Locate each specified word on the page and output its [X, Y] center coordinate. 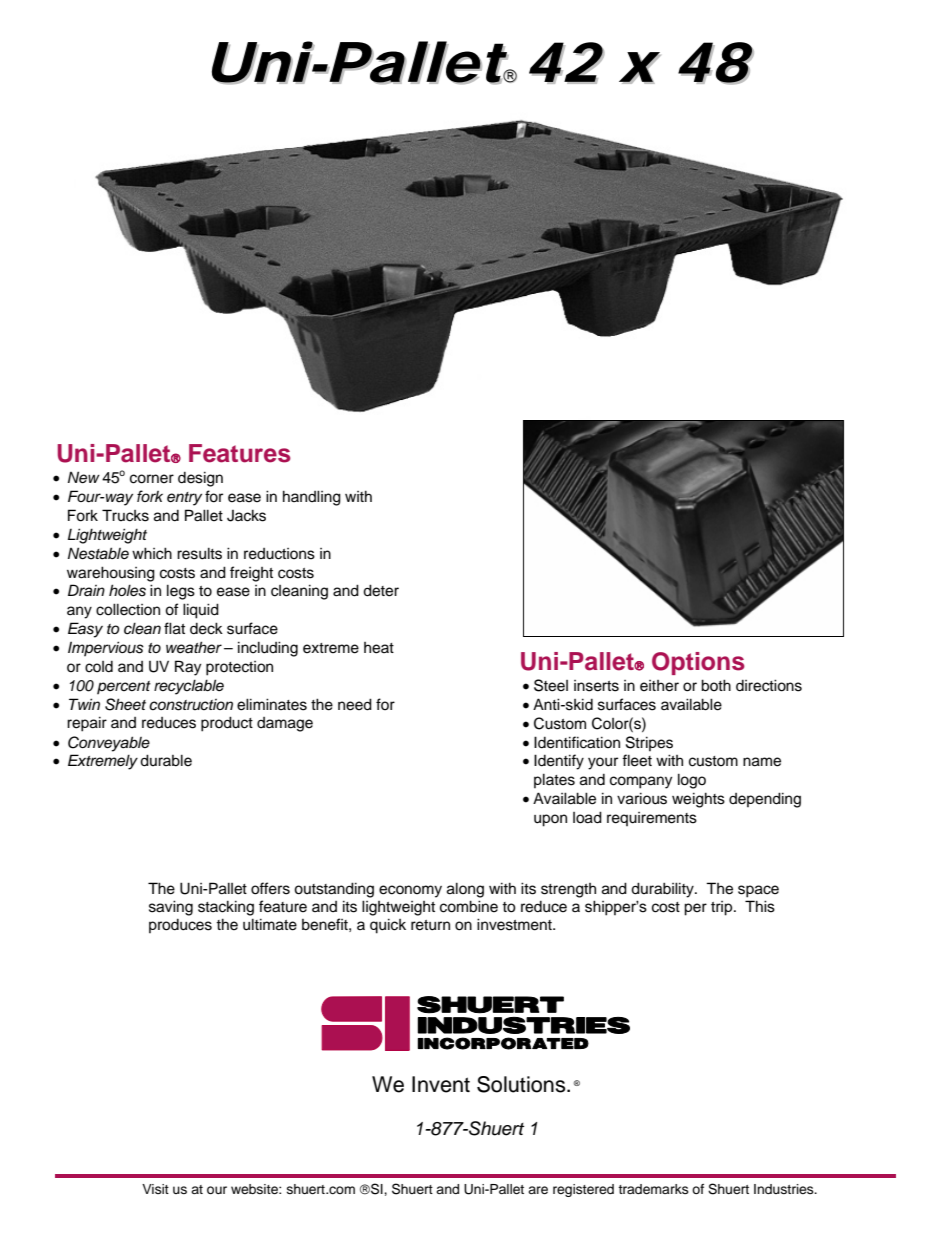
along [465, 890]
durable [166, 760]
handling [312, 498]
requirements [652, 819]
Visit [155, 1189]
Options [698, 663]
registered [583, 1190]
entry [184, 499]
